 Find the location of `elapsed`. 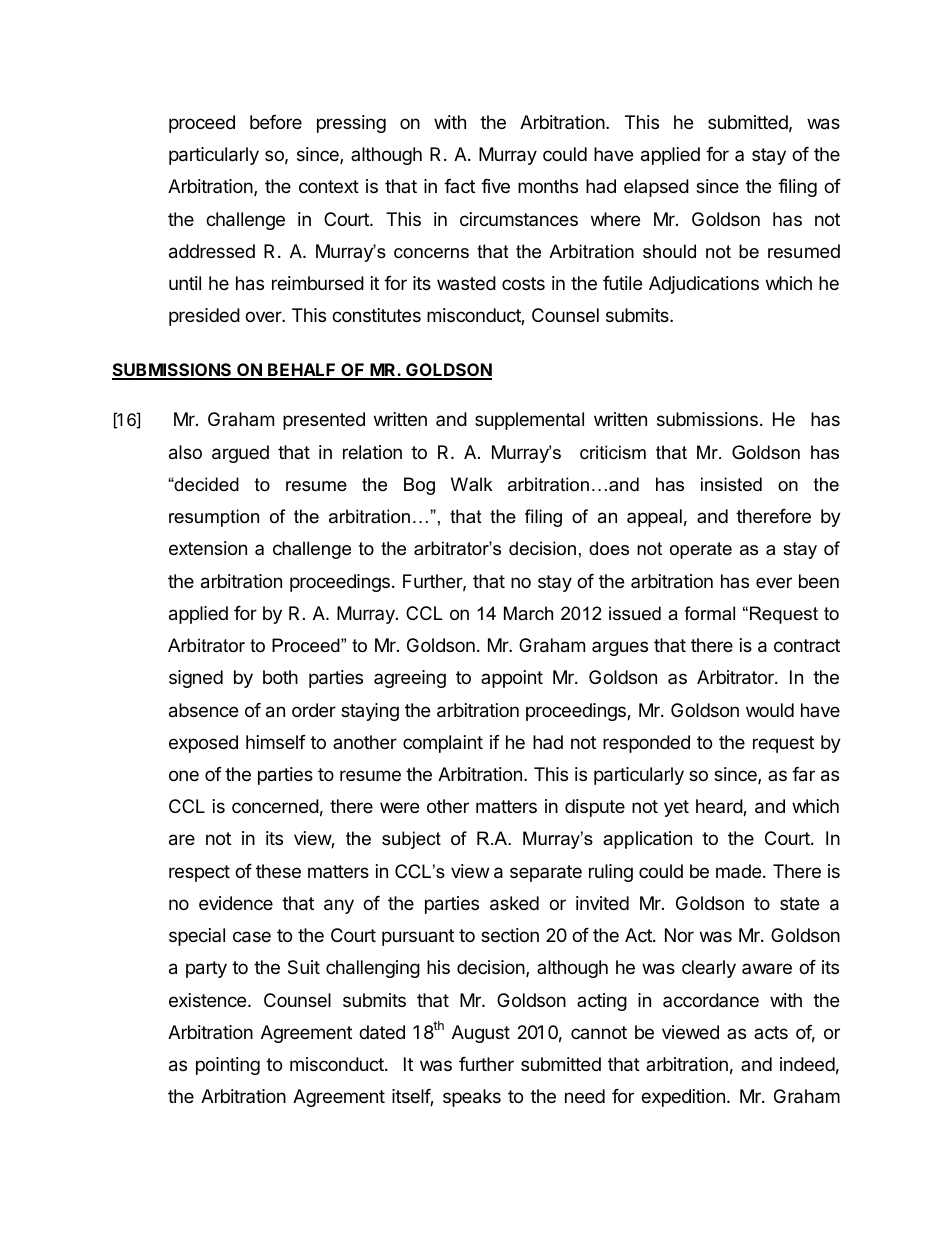

elapsed is located at coordinates (656, 188).
